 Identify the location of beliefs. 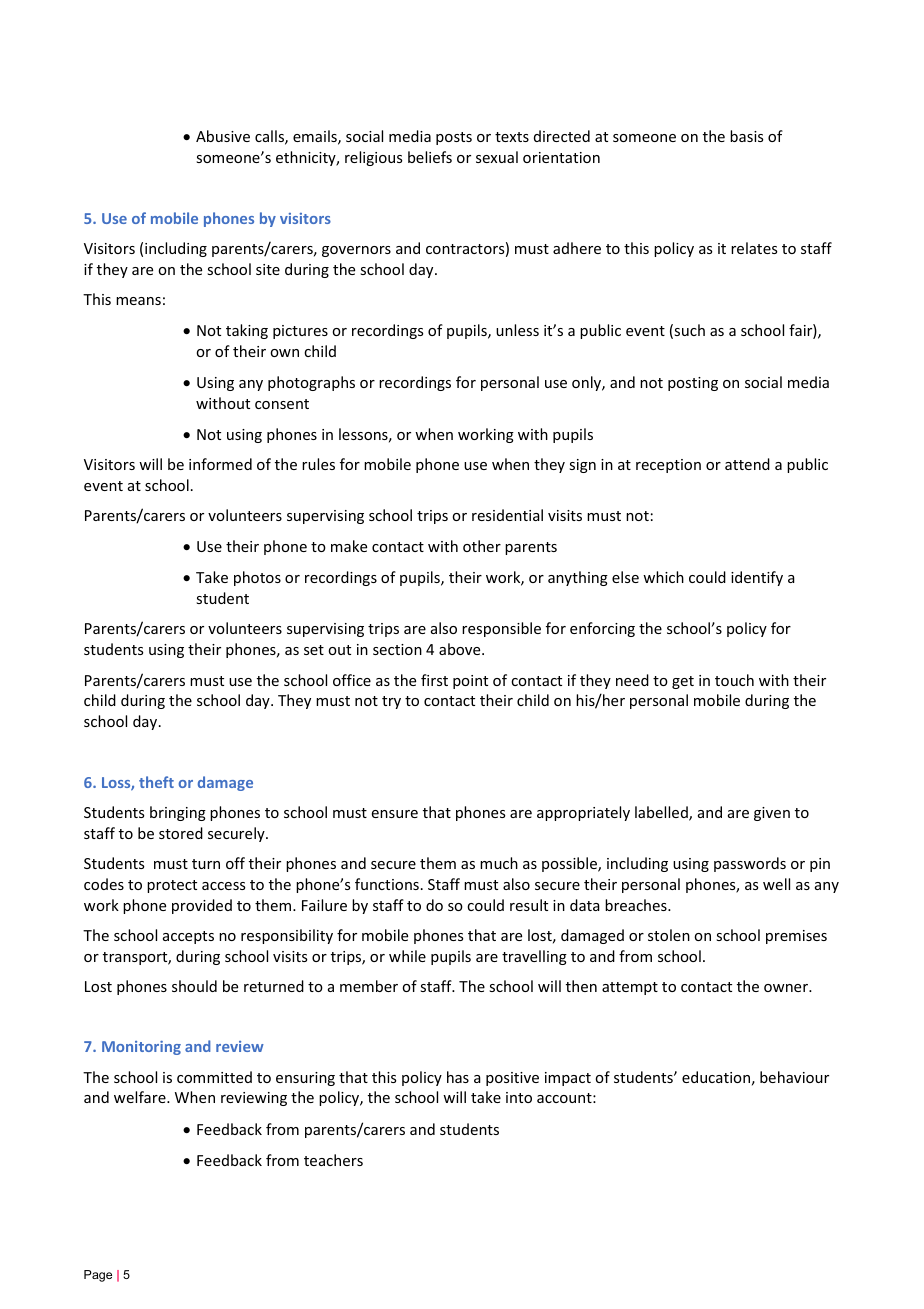
(430, 157).
